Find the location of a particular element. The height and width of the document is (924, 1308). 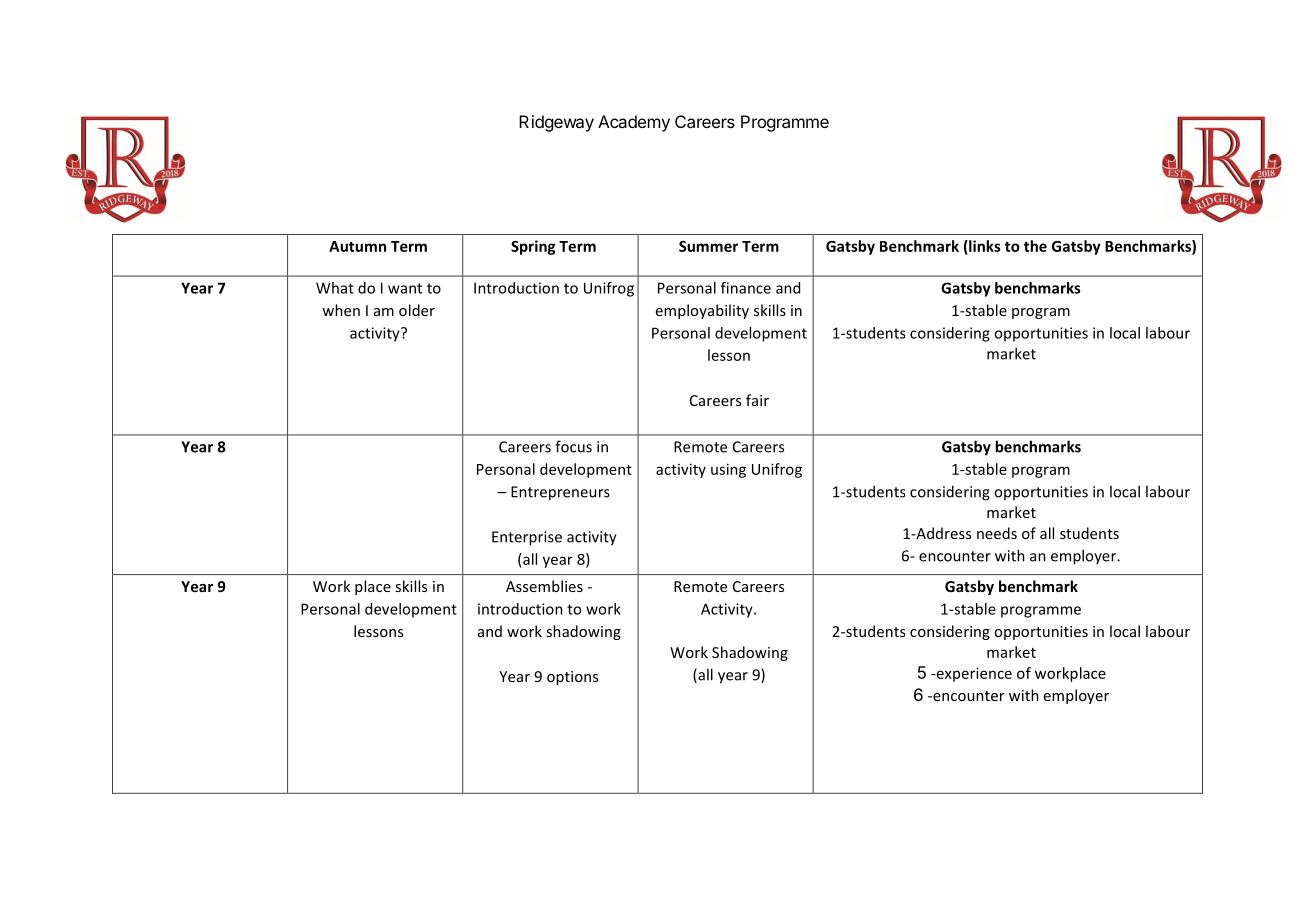

Academy is located at coordinates (634, 123).
